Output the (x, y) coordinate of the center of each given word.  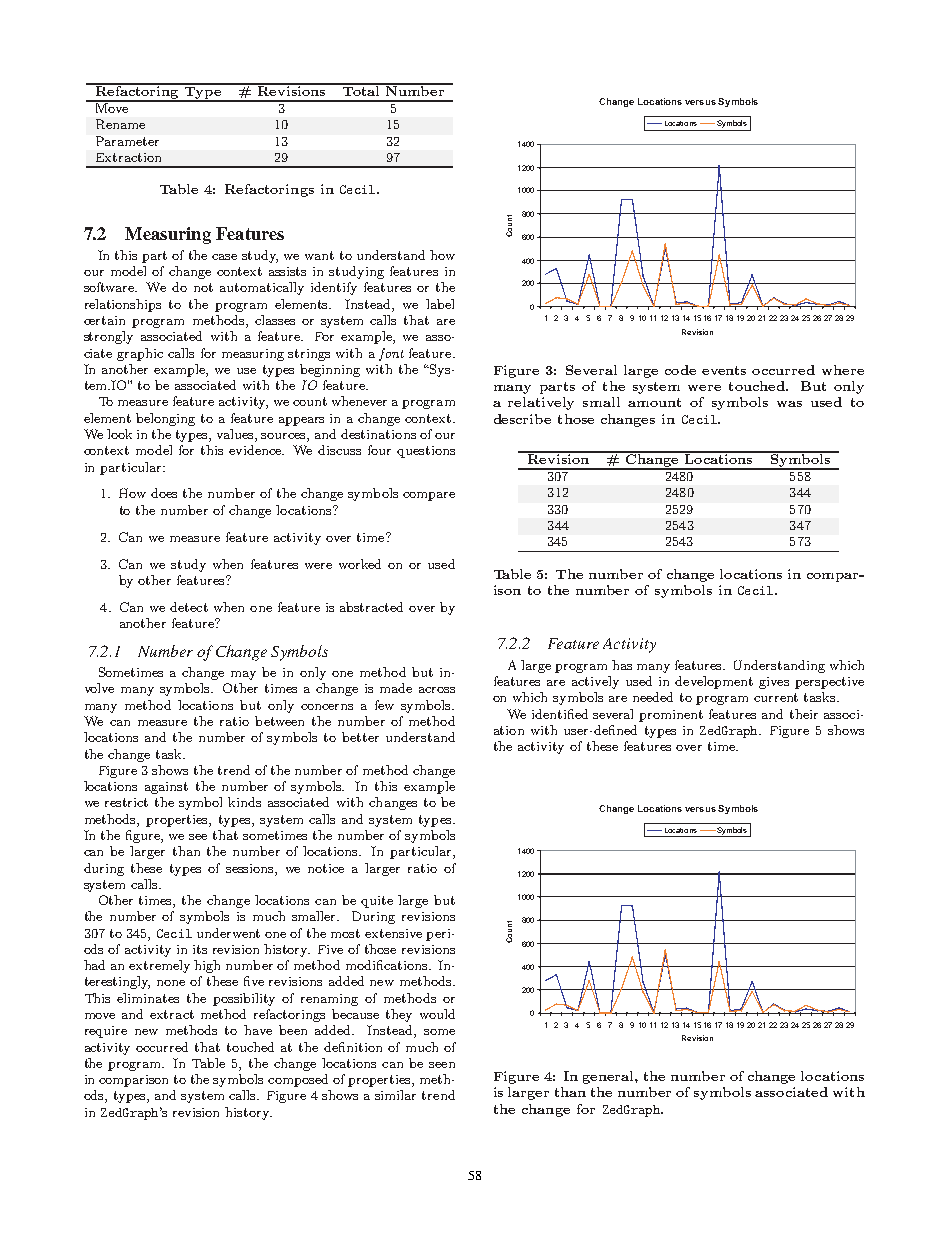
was (789, 404)
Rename (120, 124)
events (724, 370)
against (166, 788)
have (258, 1030)
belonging (165, 419)
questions (426, 452)
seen (442, 1065)
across (437, 690)
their (804, 714)
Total (361, 90)
